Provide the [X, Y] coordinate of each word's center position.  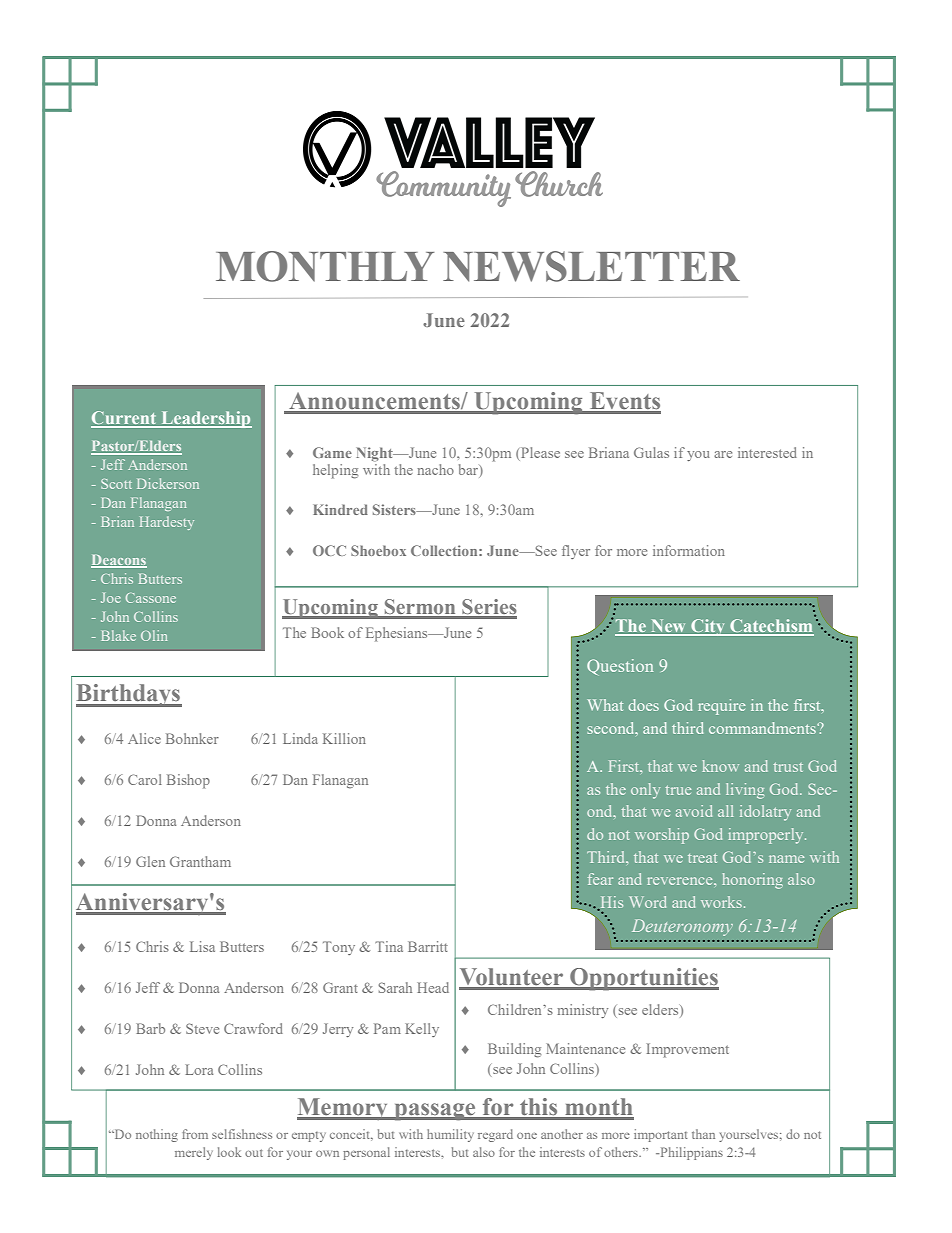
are [723, 454]
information [689, 550]
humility [450, 1135]
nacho [436, 469]
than [703, 1134]
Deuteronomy [682, 927]
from [195, 1134]
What [605, 705]
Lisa [202, 946]
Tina [389, 946]
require [722, 707]
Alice [144, 738]
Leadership [205, 419]
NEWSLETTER [591, 266]
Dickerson [168, 483]
